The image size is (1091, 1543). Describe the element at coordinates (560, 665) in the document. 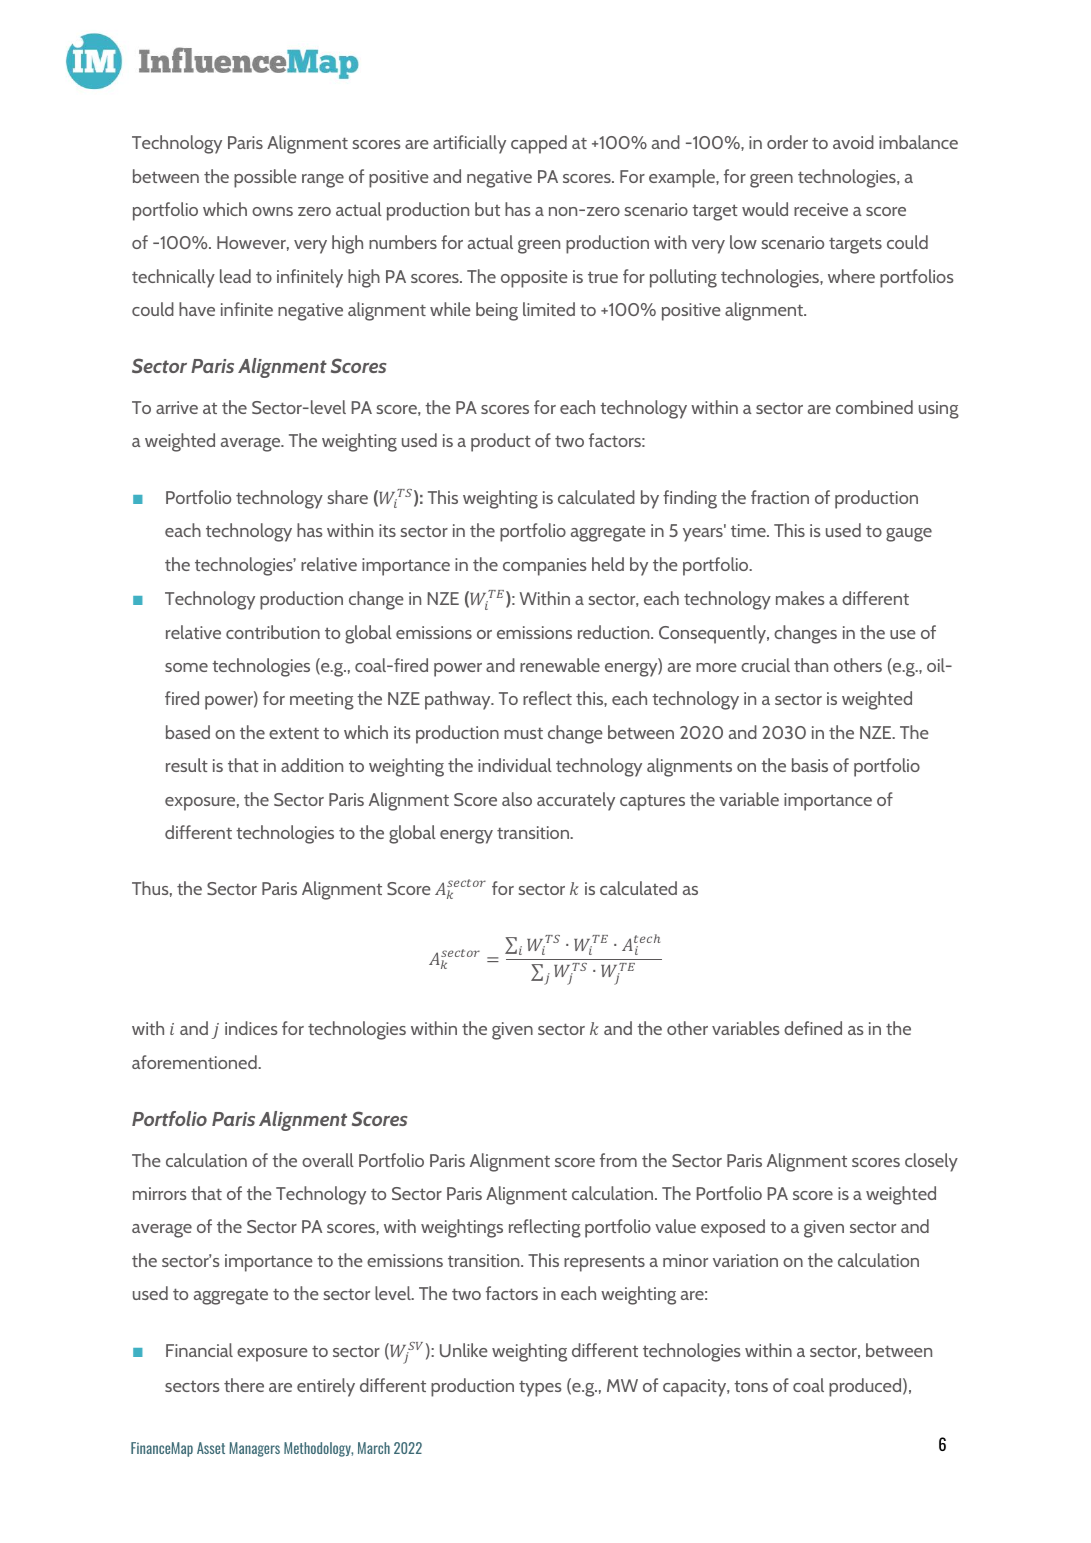

I see `renewable` at that location.
